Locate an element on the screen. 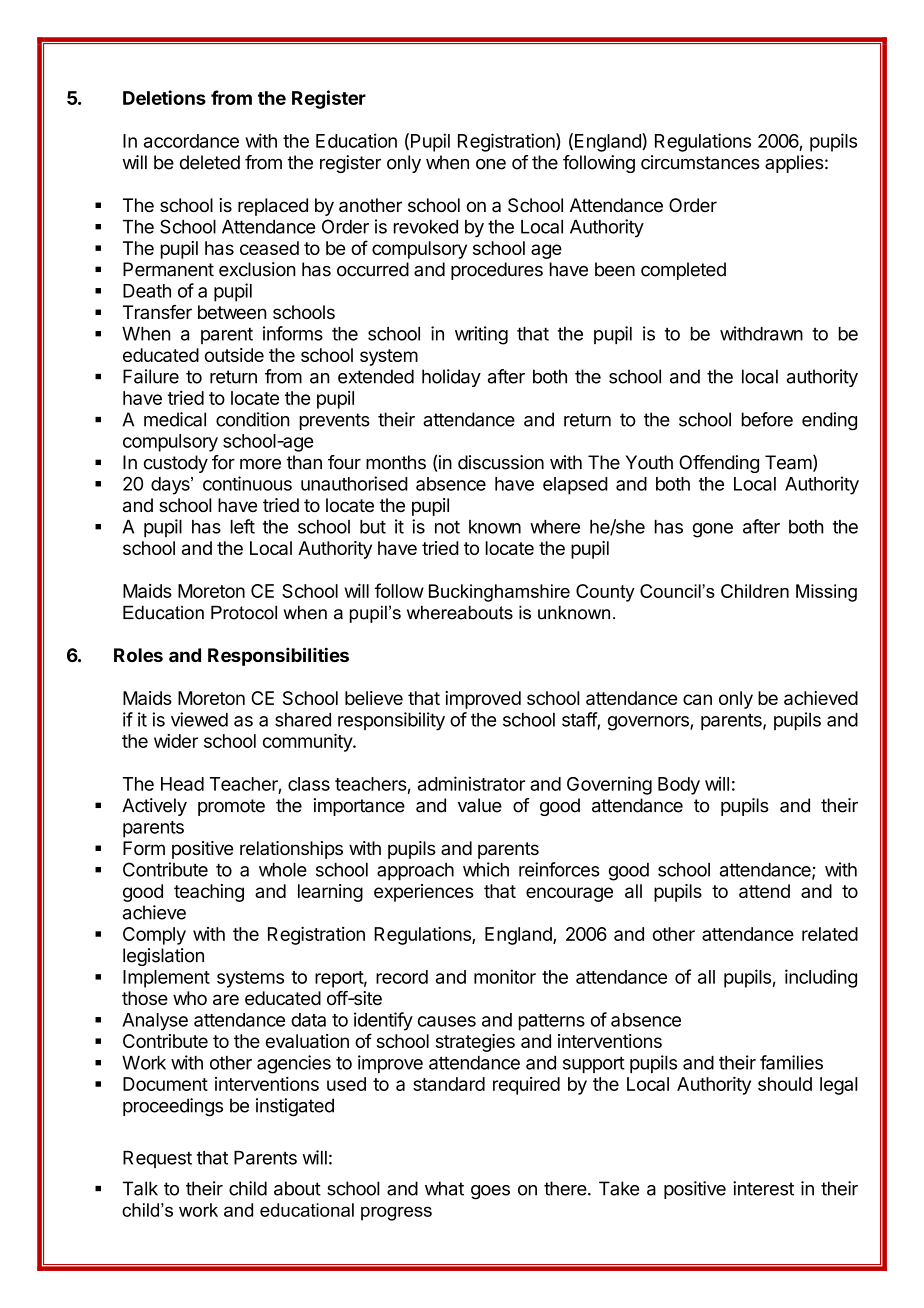  before is located at coordinates (767, 419).
